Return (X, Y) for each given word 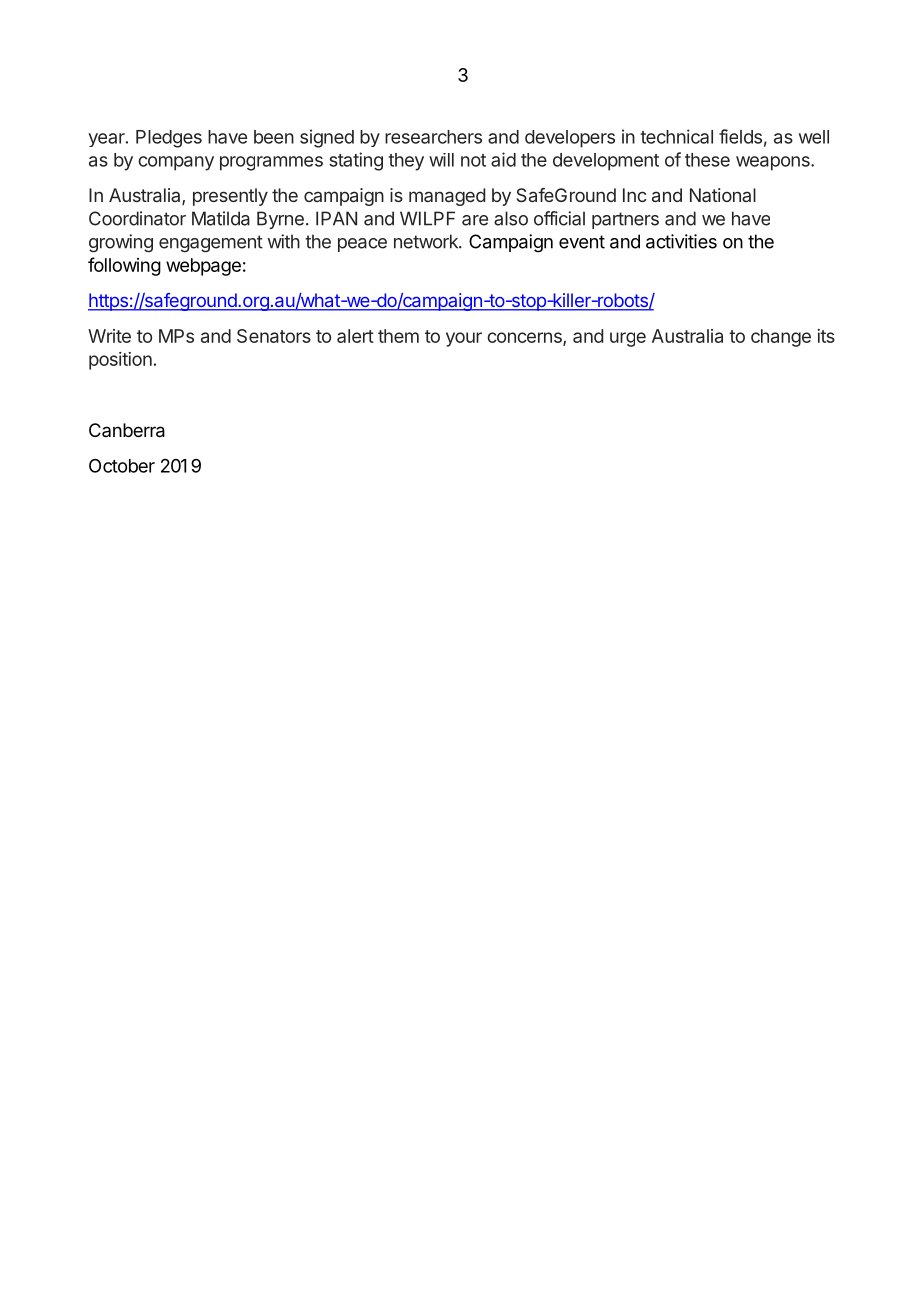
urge (628, 339)
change (781, 338)
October (122, 466)
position (120, 361)
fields (740, 136)
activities (681, 241)
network (427, 241)
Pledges (169, 139)
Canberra (127, 430)
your (464, 339)
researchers (433, 137)
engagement (211, 244)
